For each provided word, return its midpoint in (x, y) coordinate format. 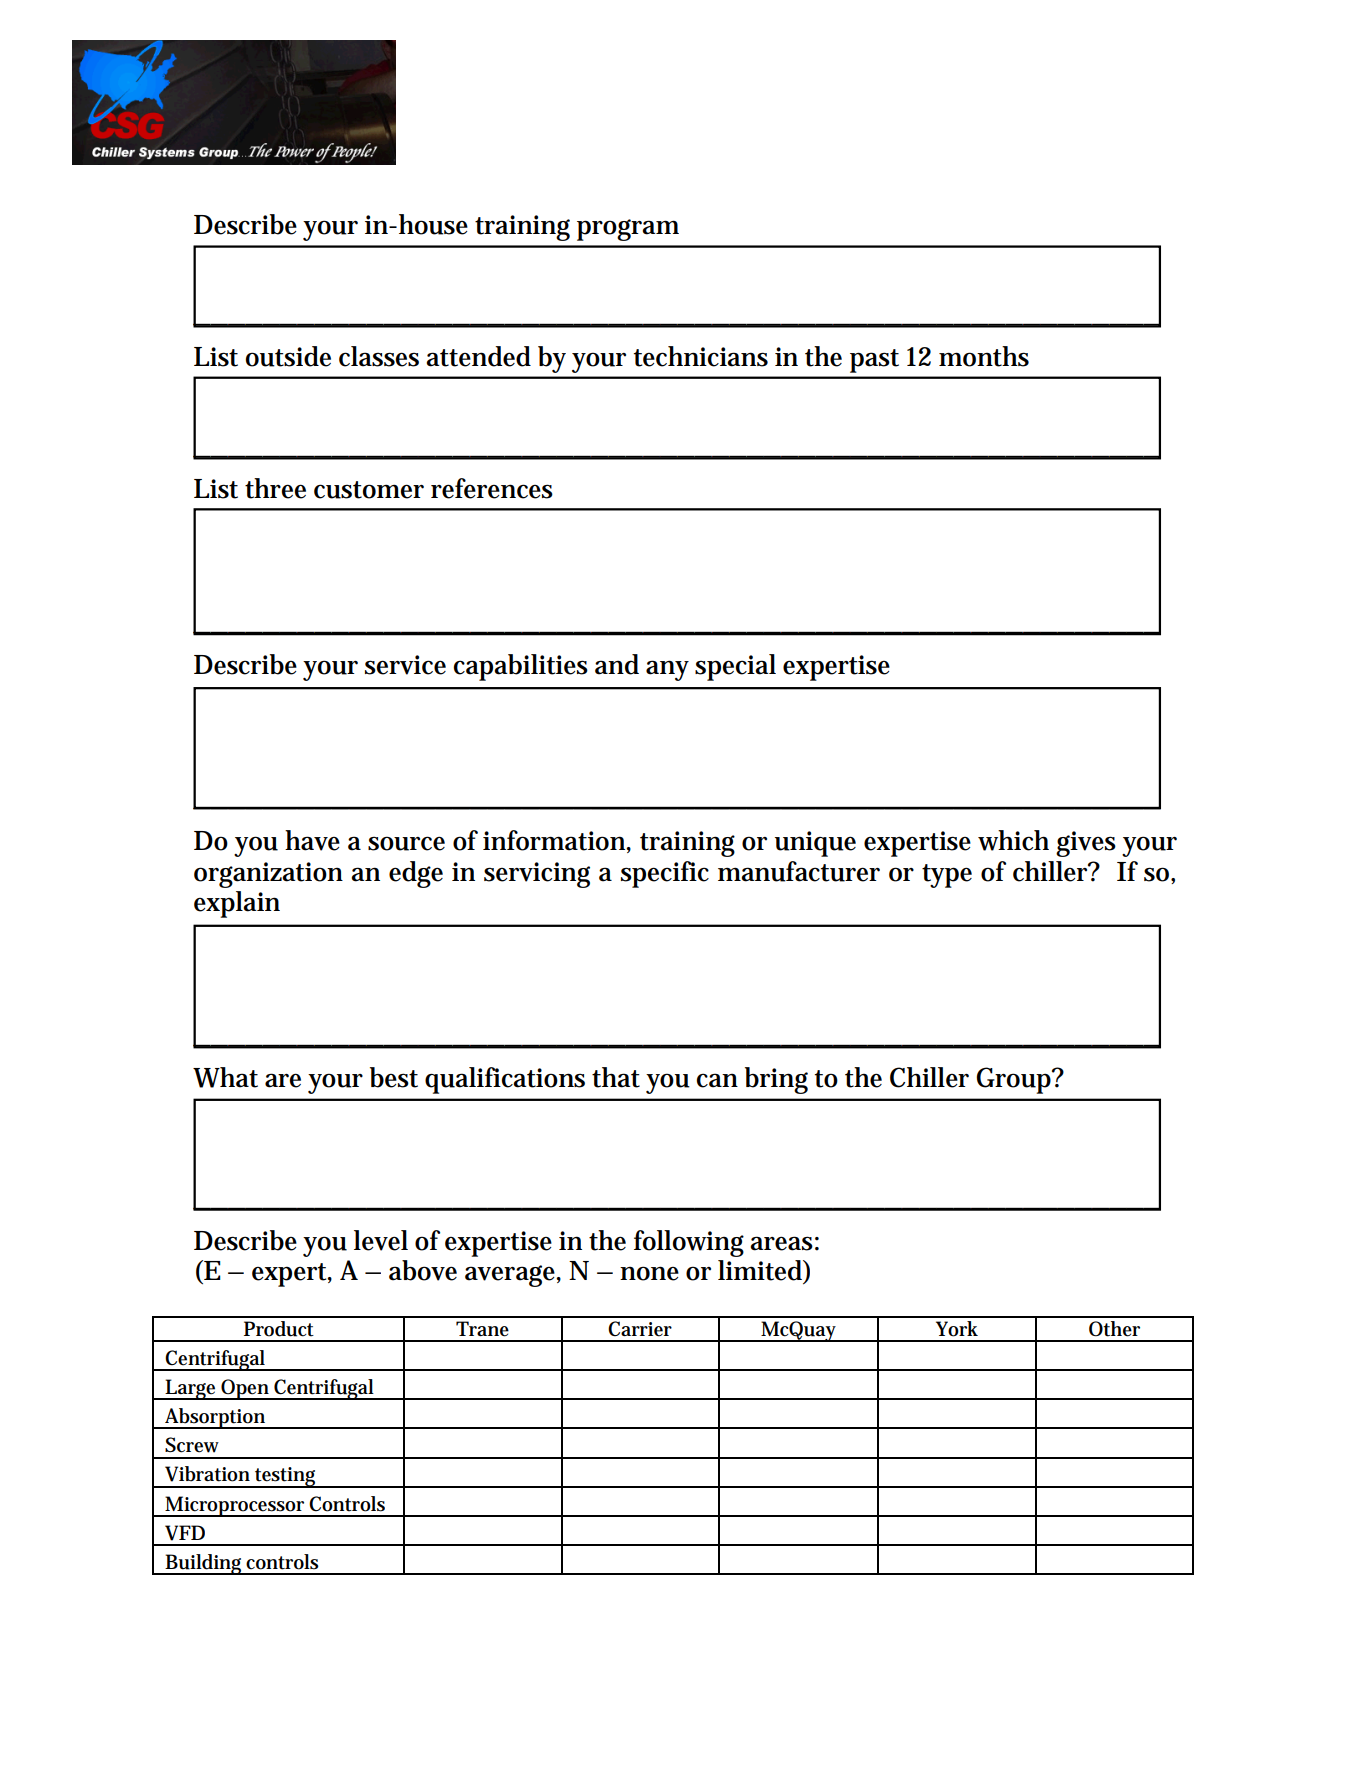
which (1013, 840)
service (405, 665)
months (984, 356)
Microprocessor (236, 1506)
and (617, 664)
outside (288, 356)
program (628, 230)
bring (776, 1080)
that (616, 1077)
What (225, 1077)
